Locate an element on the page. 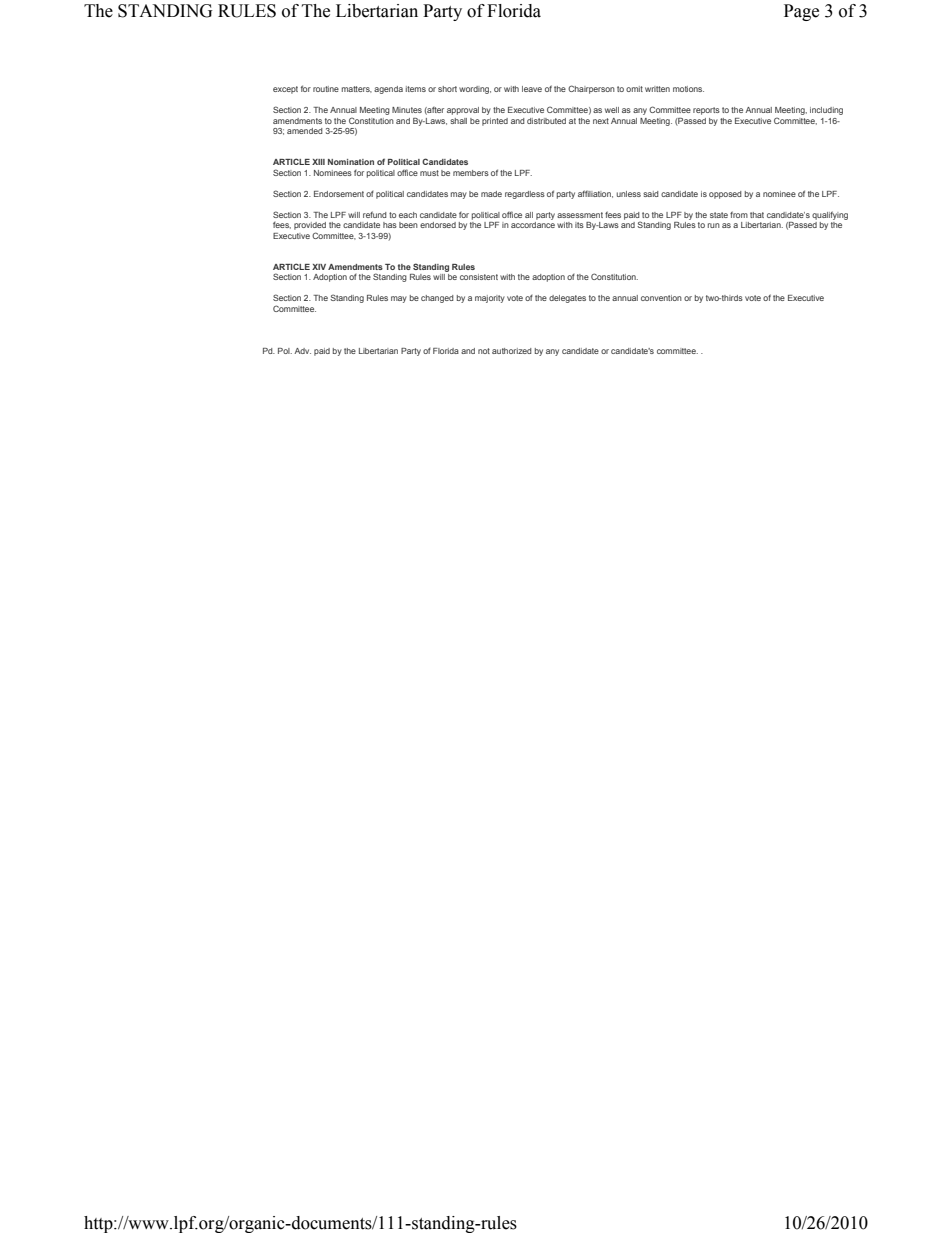 This page has height=1233, width=952. opposed is located at coordinates (725, 195).
